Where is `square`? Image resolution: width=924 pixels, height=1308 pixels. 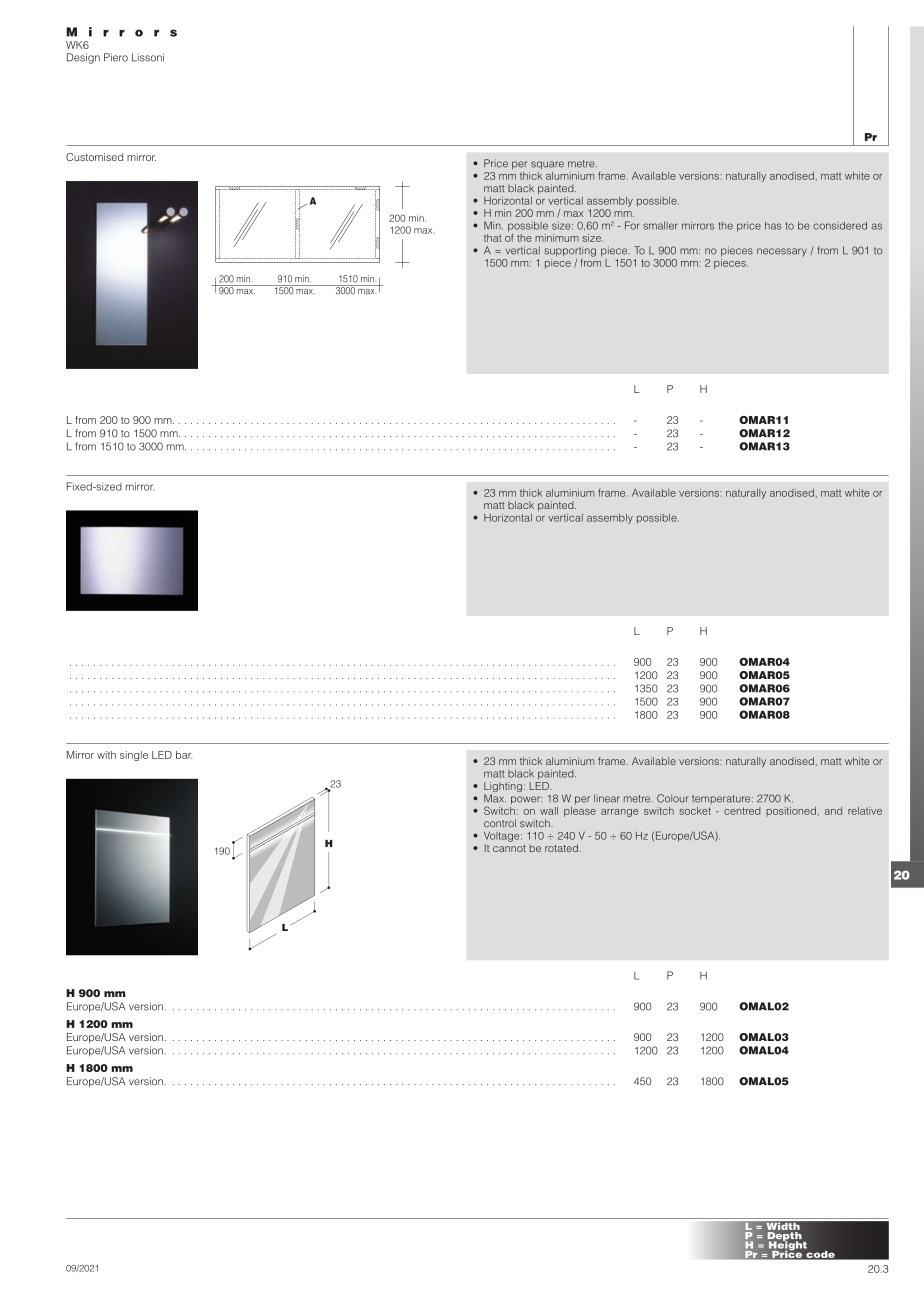
square is located at coordinates (547, 165).
